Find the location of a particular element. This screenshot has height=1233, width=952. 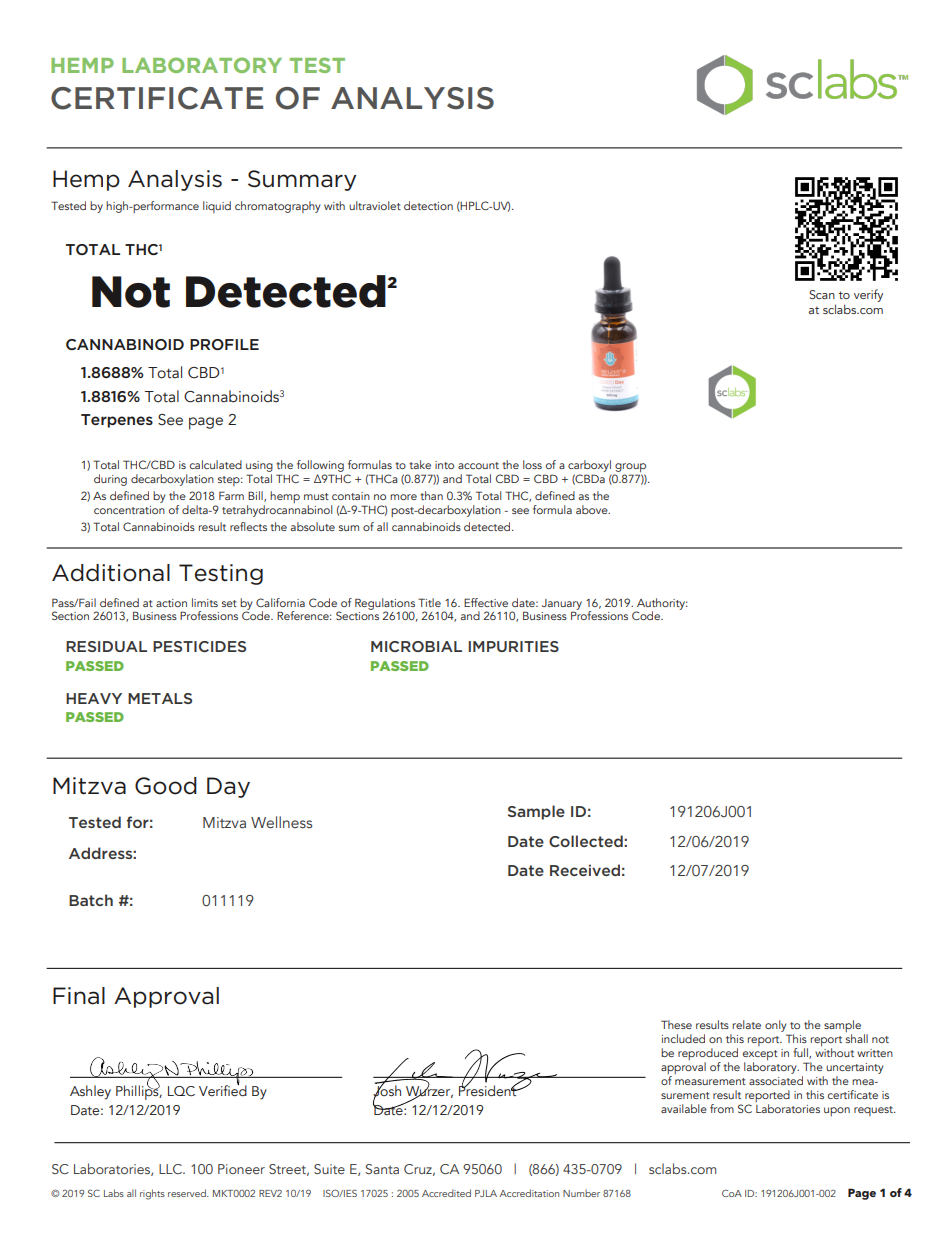

Terpenes is located at coordinates (117, 421).
